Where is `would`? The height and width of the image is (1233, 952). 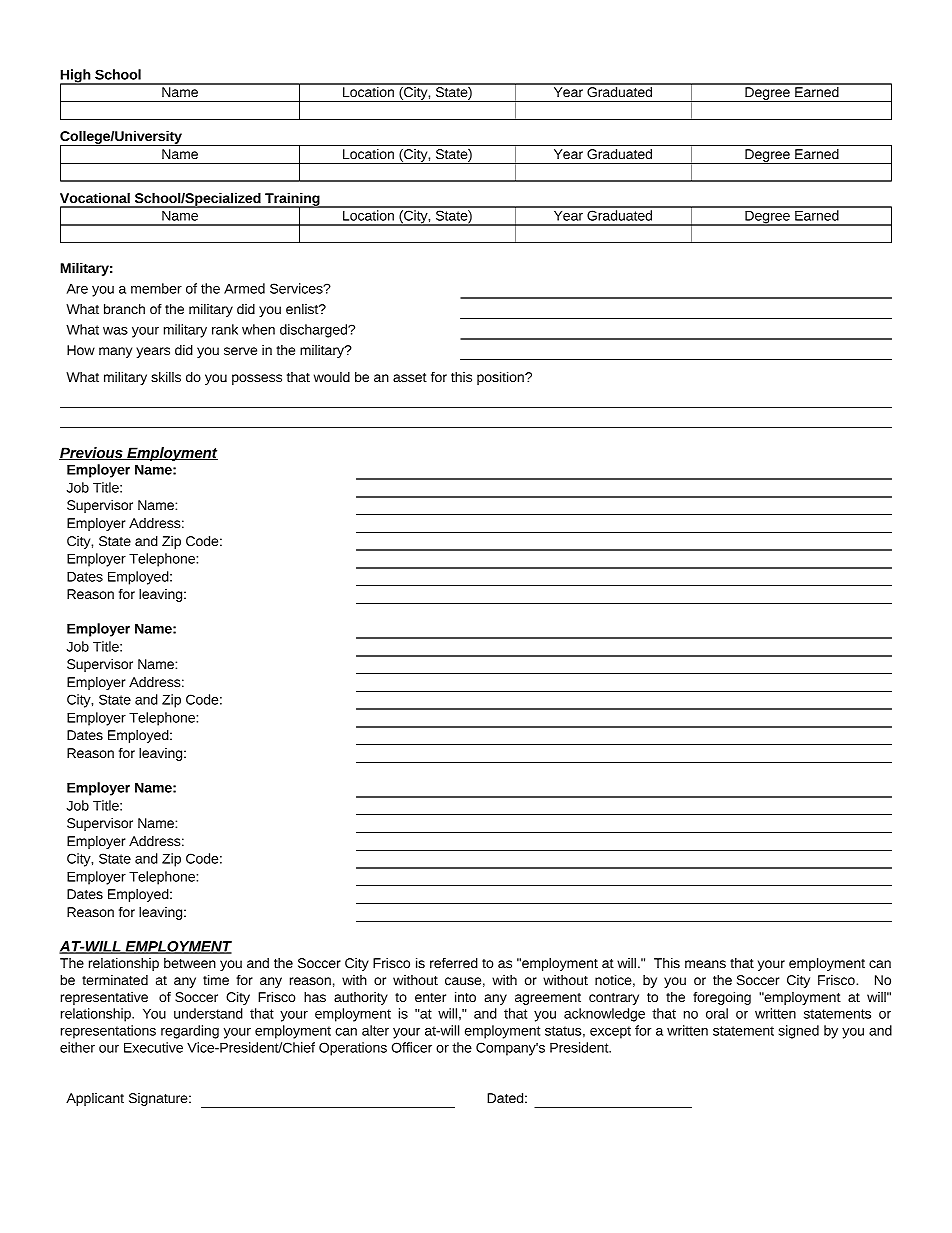
would is located at coordinates (332, 377).
